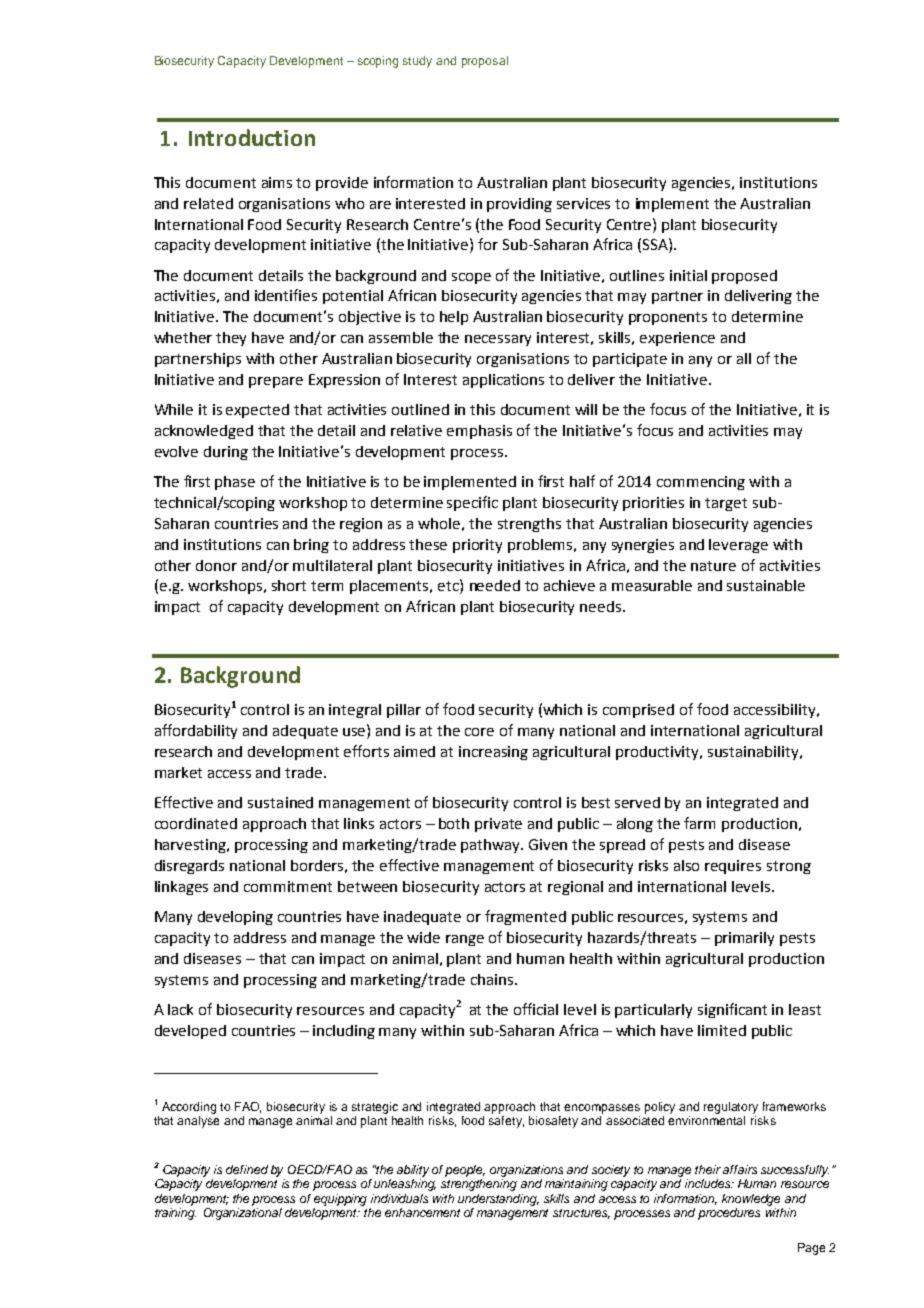 This document has height=1308, width=924. What do you see at coordinates (583, 203) in the document?
I see `services` at bounding box center [583, 203].
